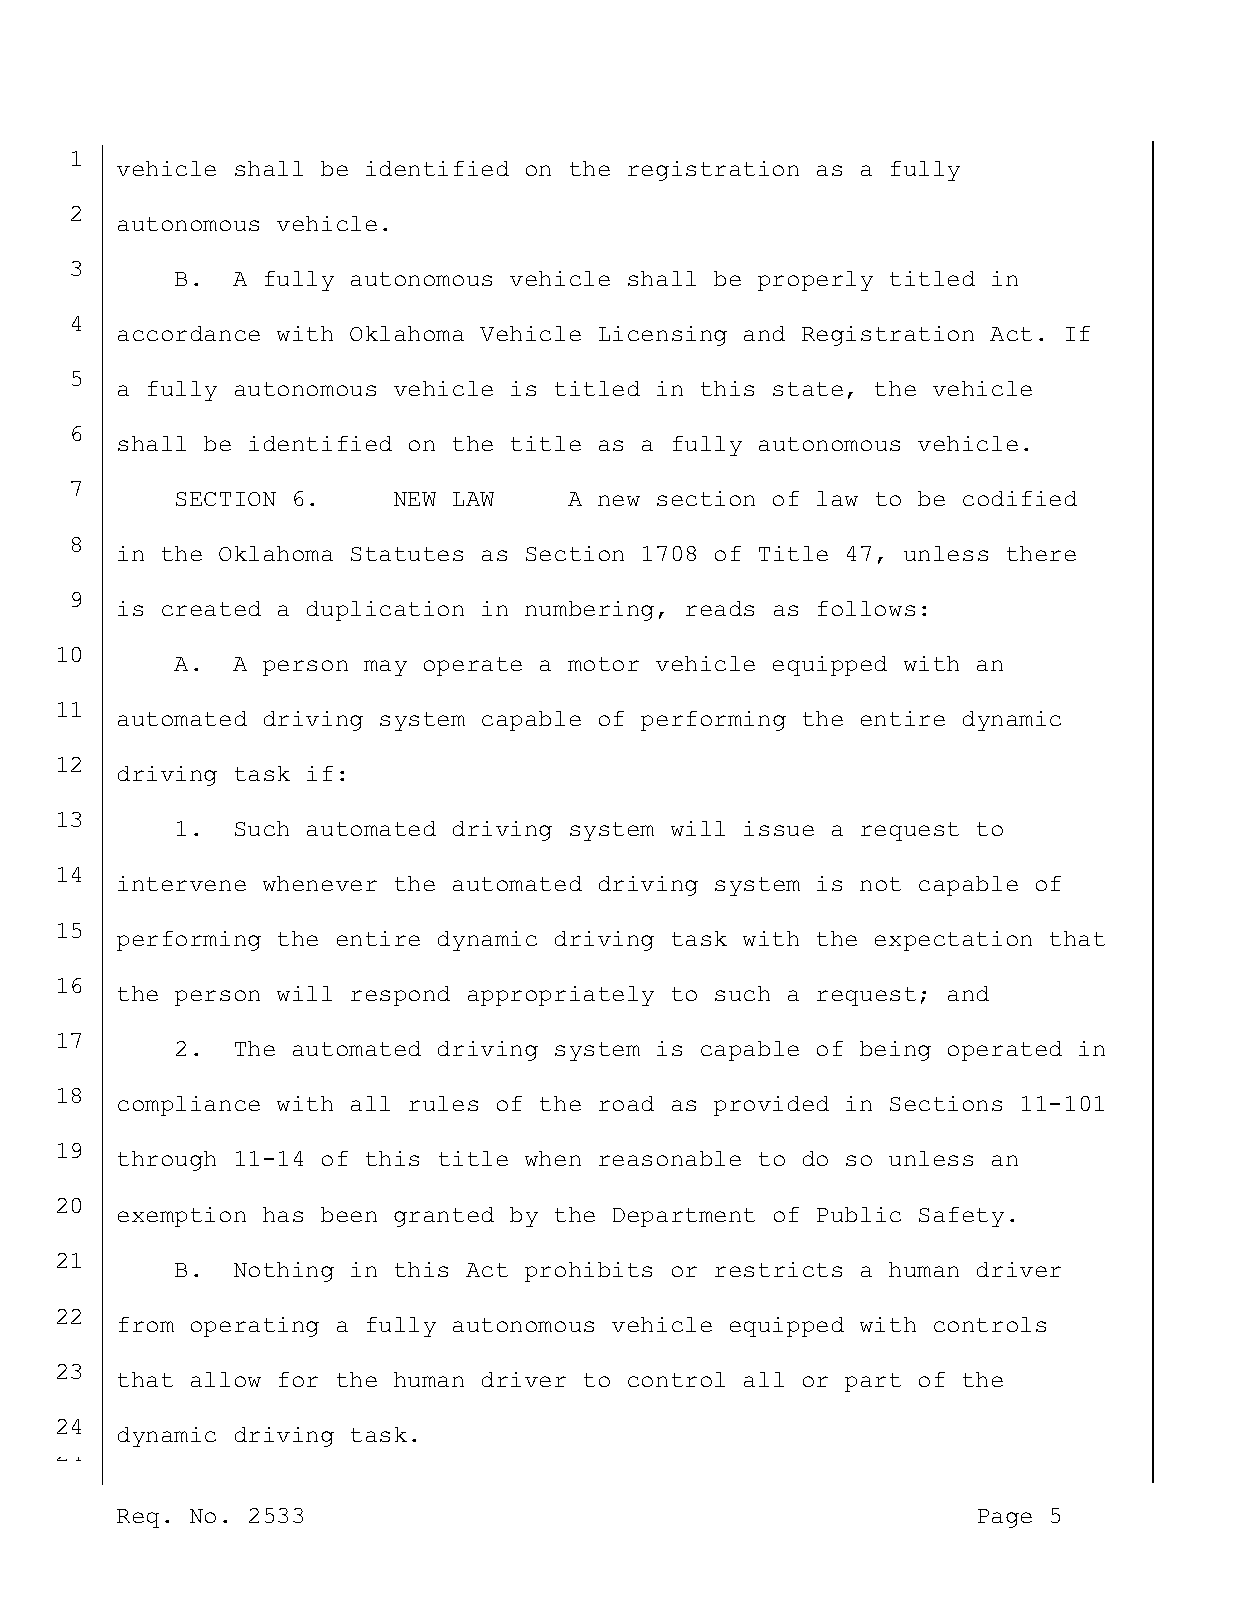 The image size is (1238, 1603). I want to click on allow, so click(226, 1379).
